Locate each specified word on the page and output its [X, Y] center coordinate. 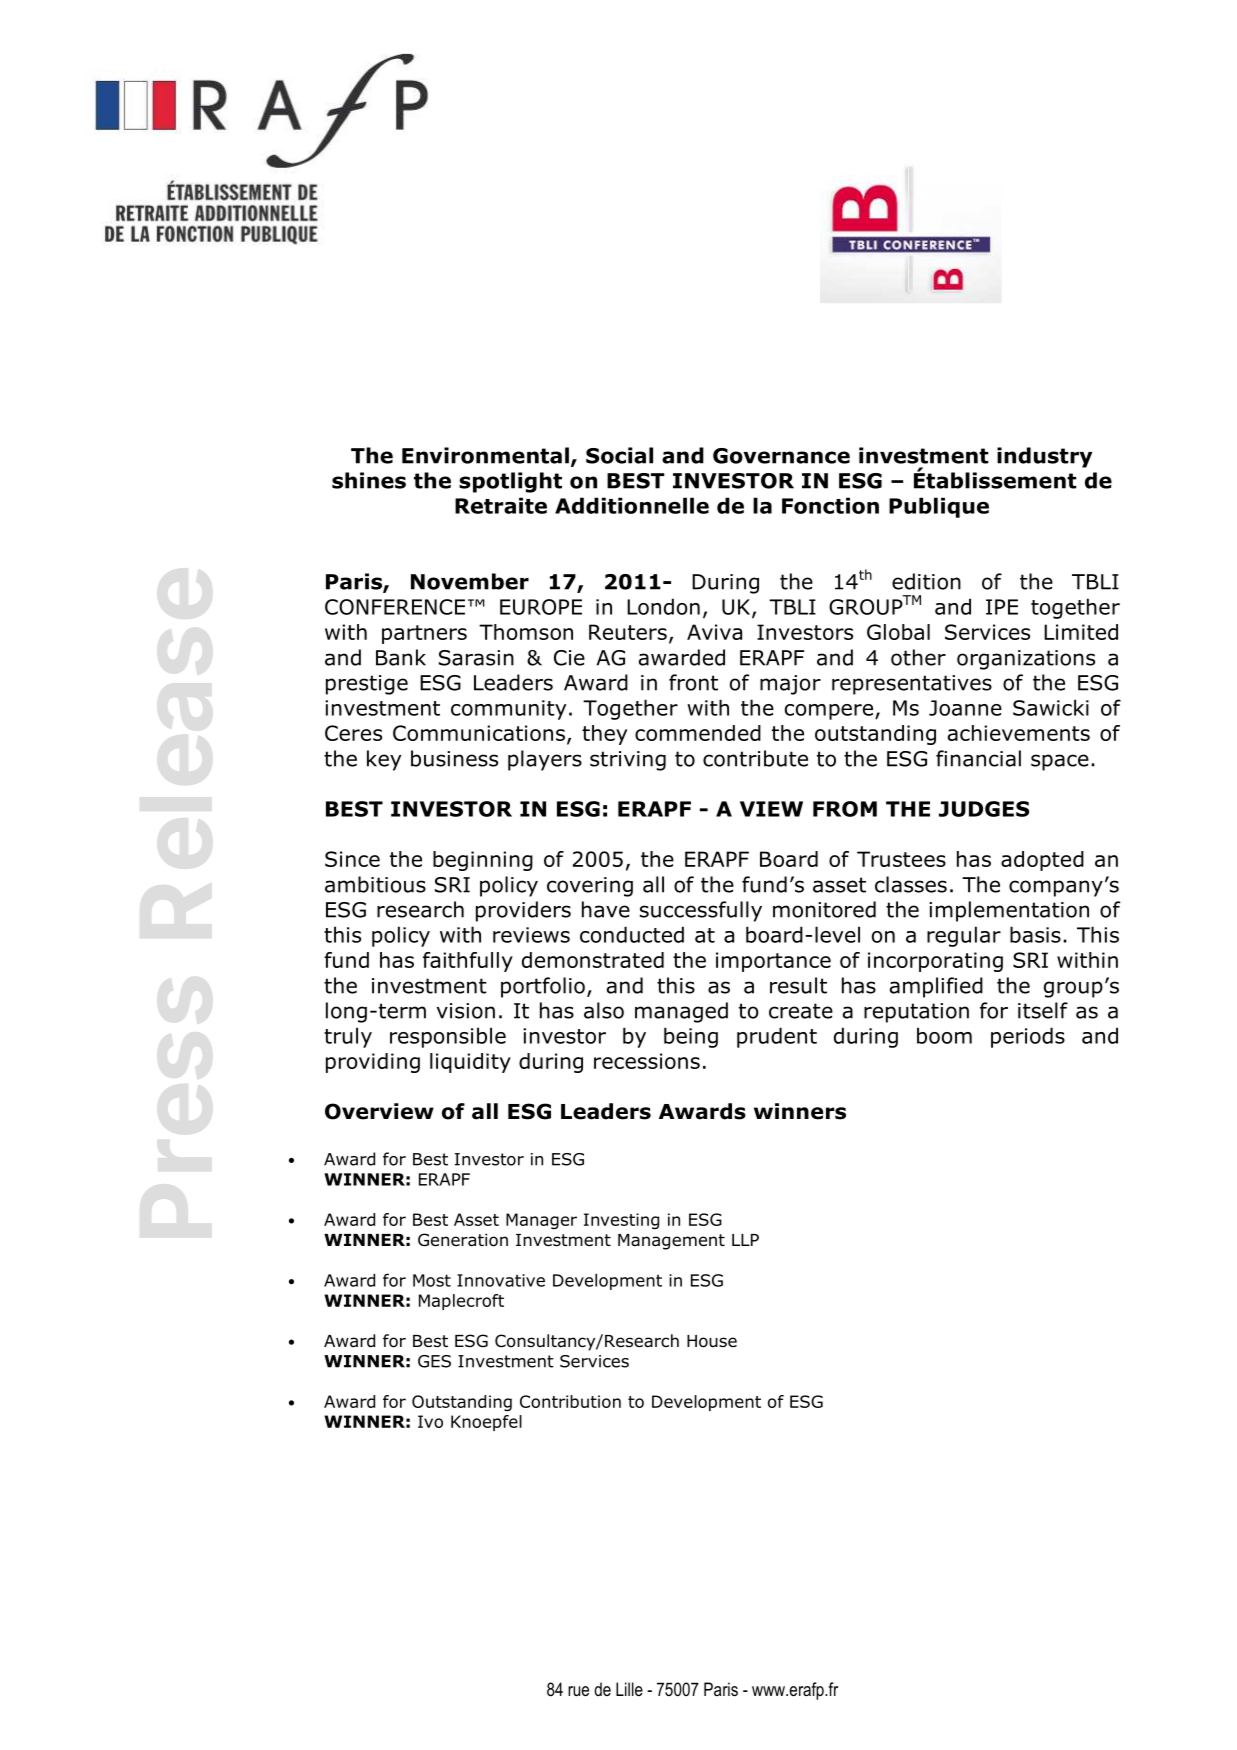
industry [1044, 457]
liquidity [470, 1063]
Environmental [485, 455]
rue [578, 1691]
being [691, 1037]
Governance [781, 456]
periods [1028, 1037]
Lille [629, 1689]
